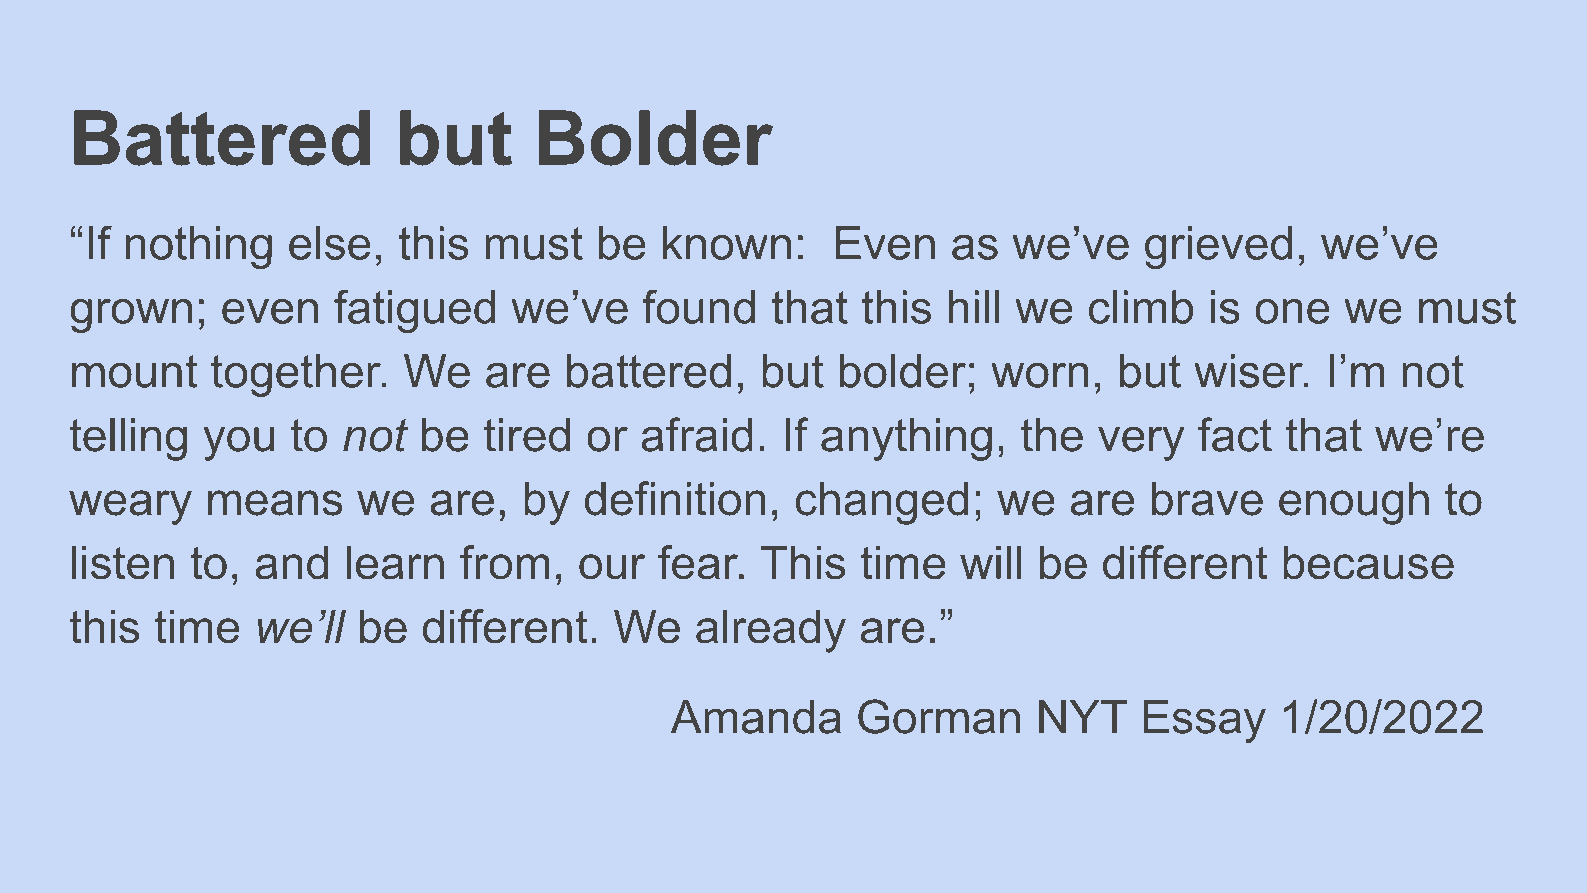 The height and width of the document is (893, 1587). I want to click on grieved, so click(1218, 247).
